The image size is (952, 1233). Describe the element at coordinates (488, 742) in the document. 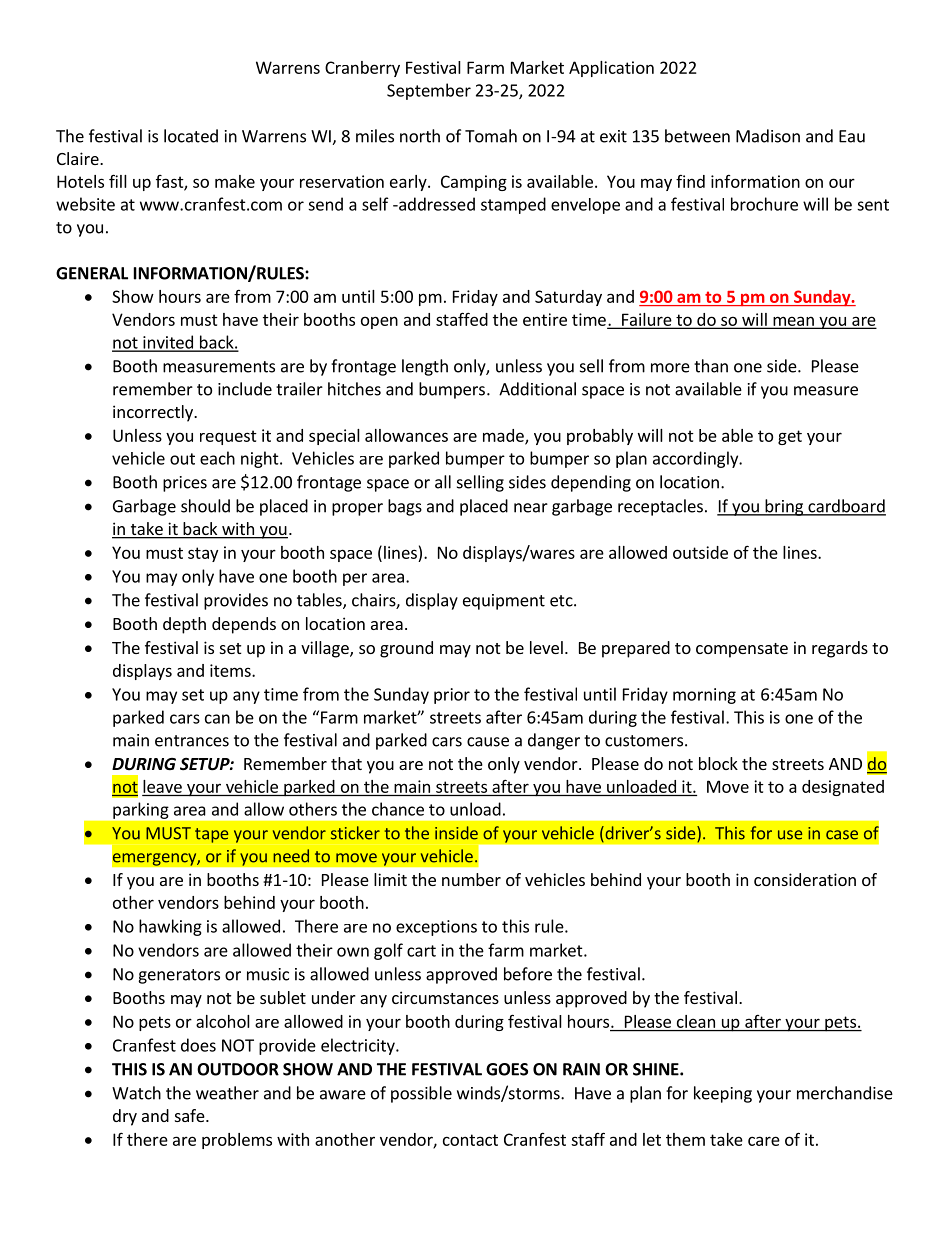

I see `cause` at that location.
